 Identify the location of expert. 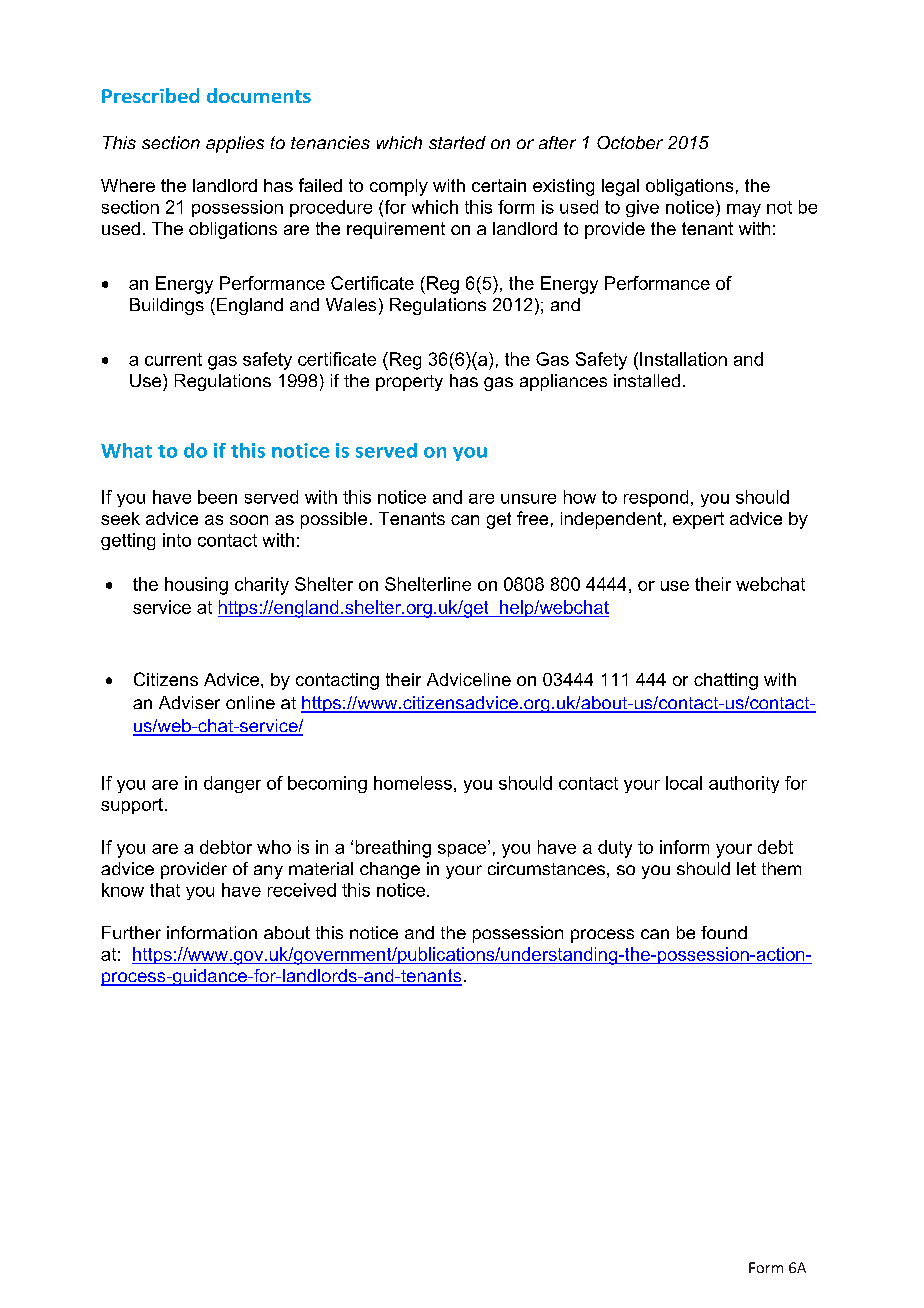
(698, 520).
